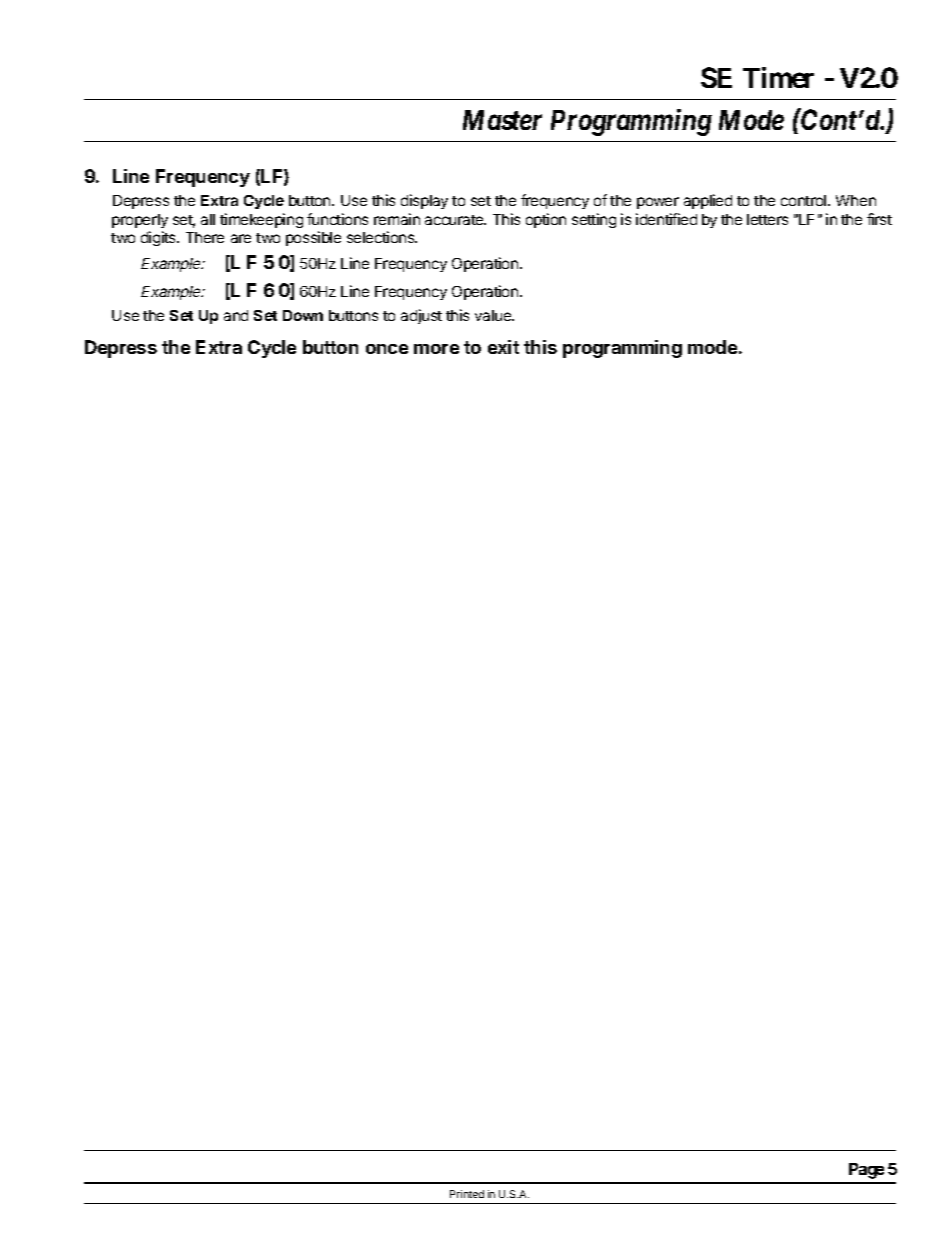 The height and width of the screenshot is (1233, 952). Describe the element at coordinates (879, 219) in the screenshot. I see `first` at that location.
